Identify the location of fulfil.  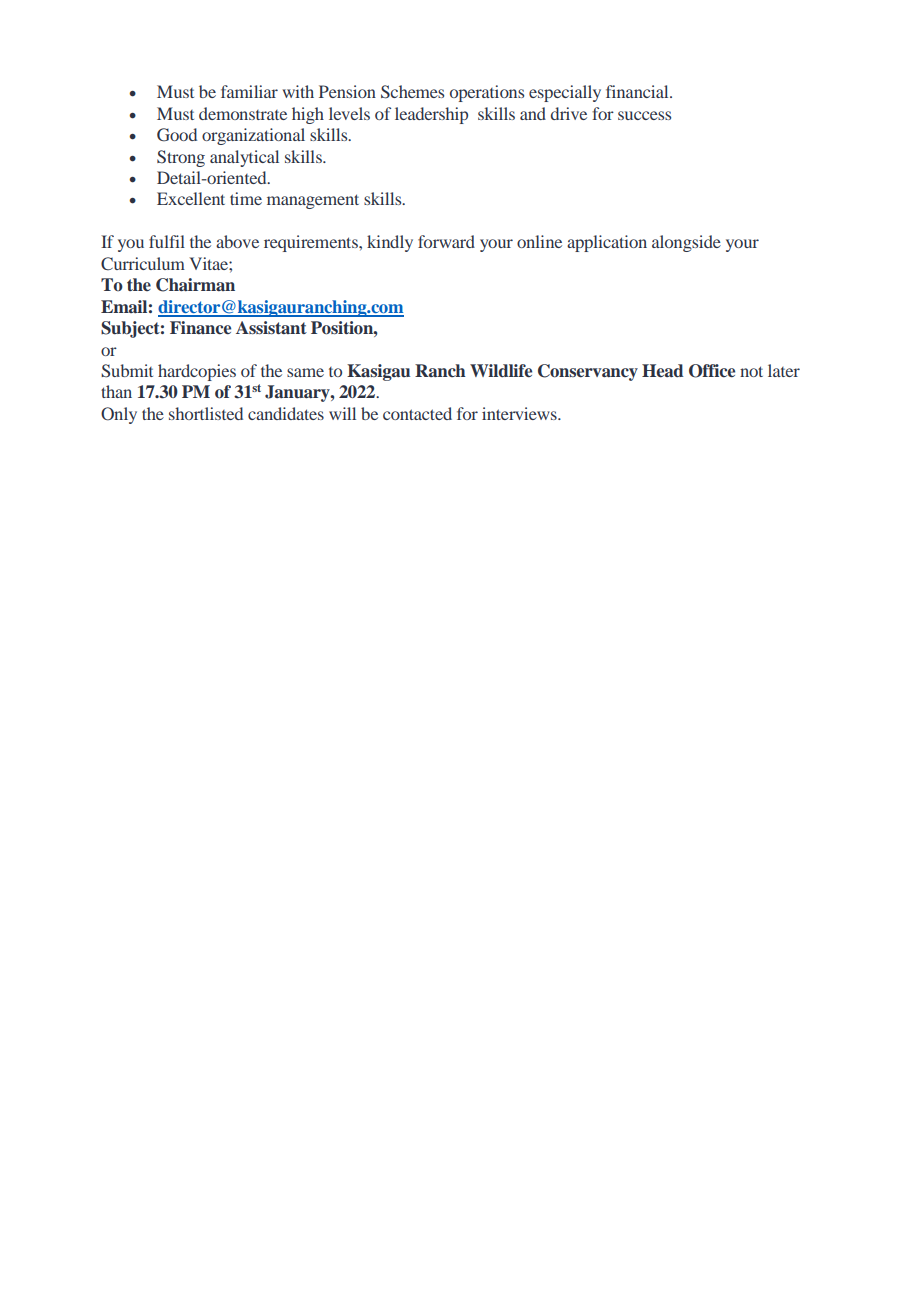
(167, 241).
